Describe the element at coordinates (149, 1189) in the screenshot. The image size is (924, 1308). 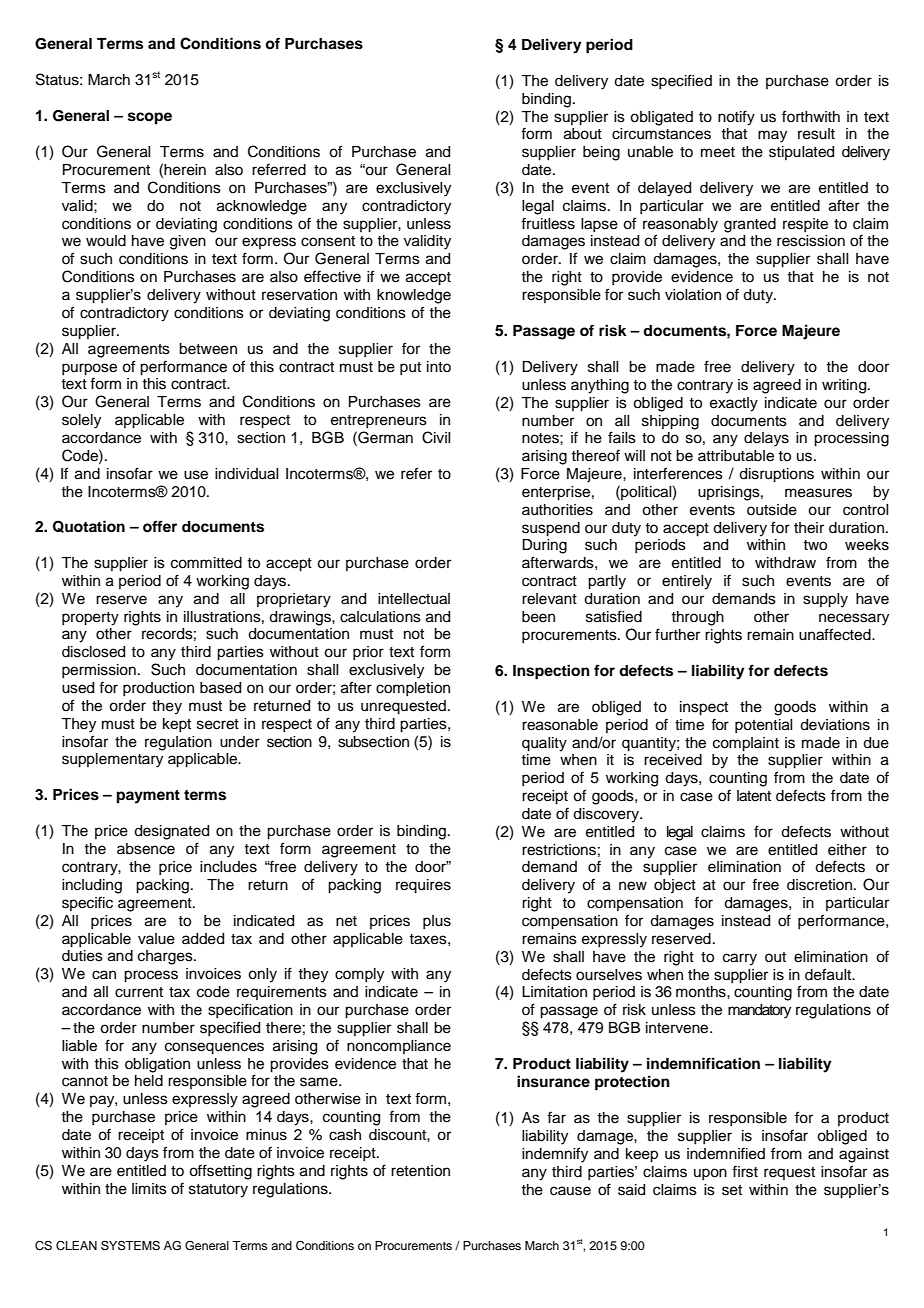
I see `limits` at that location.
